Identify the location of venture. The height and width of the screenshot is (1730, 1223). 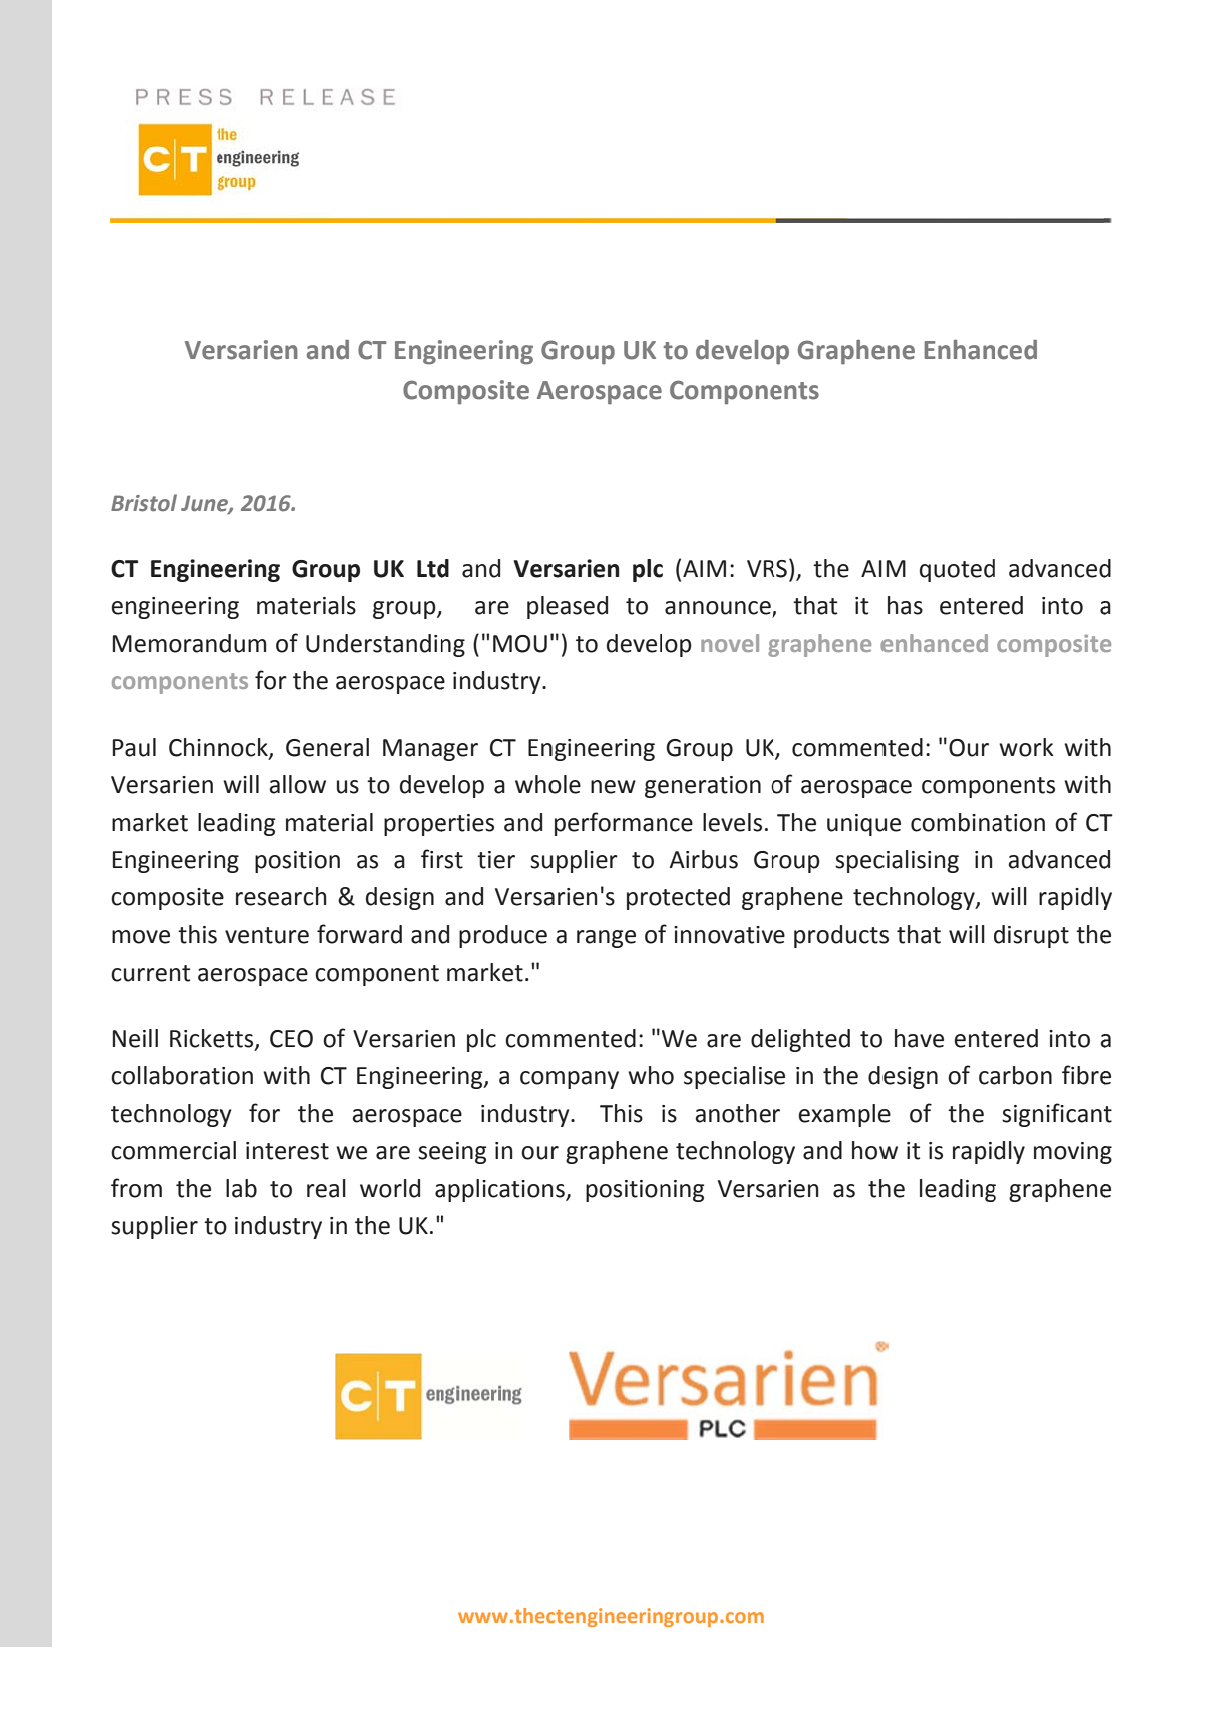
(267, 935).
